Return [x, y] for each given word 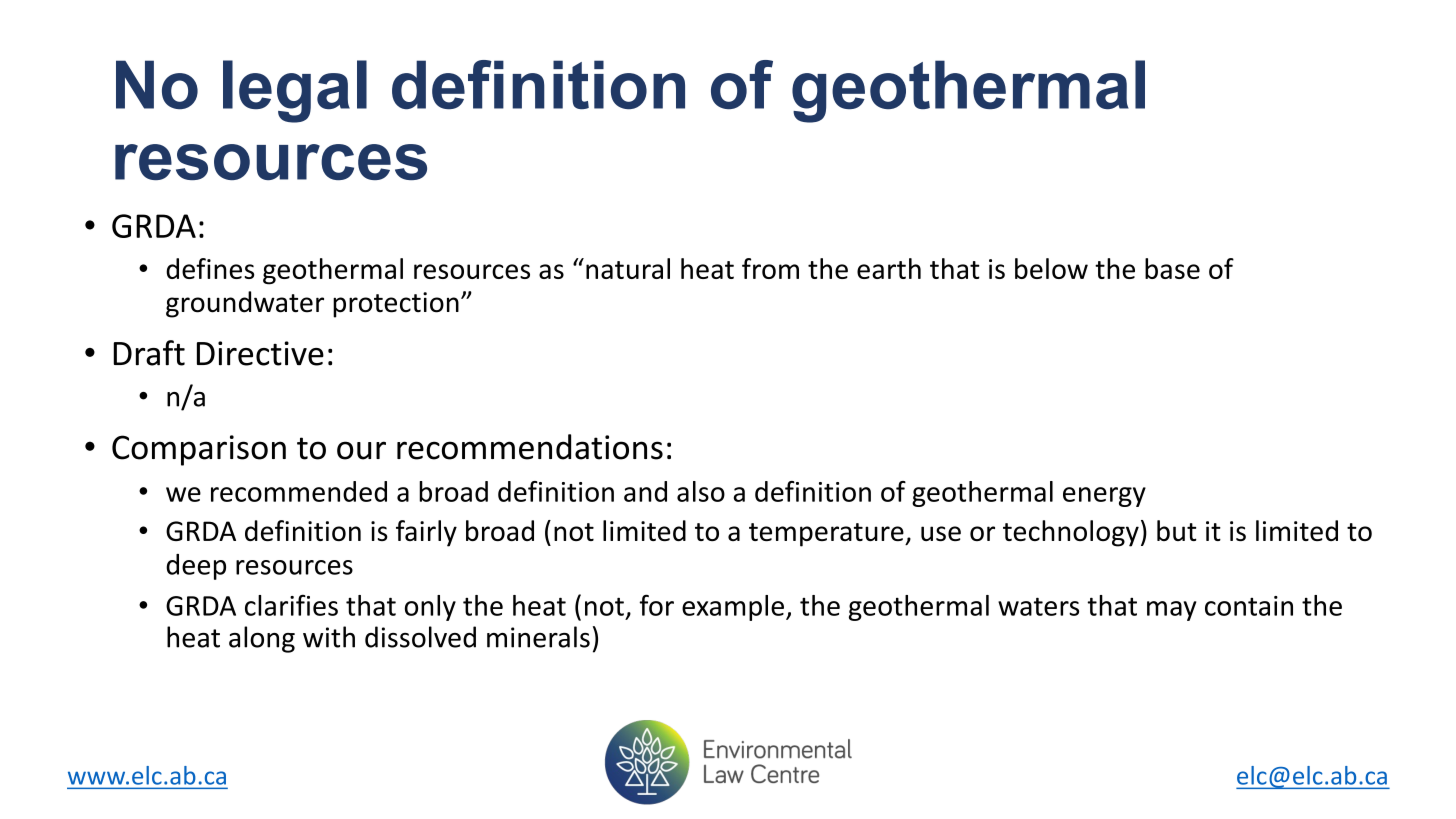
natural [628, 268]
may [1171, 611]
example [733, 608]
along [262, 639]
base [1172, 268]
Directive [260, 353]
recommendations [530, 447]
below [1051, 268]
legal [295, 91]
